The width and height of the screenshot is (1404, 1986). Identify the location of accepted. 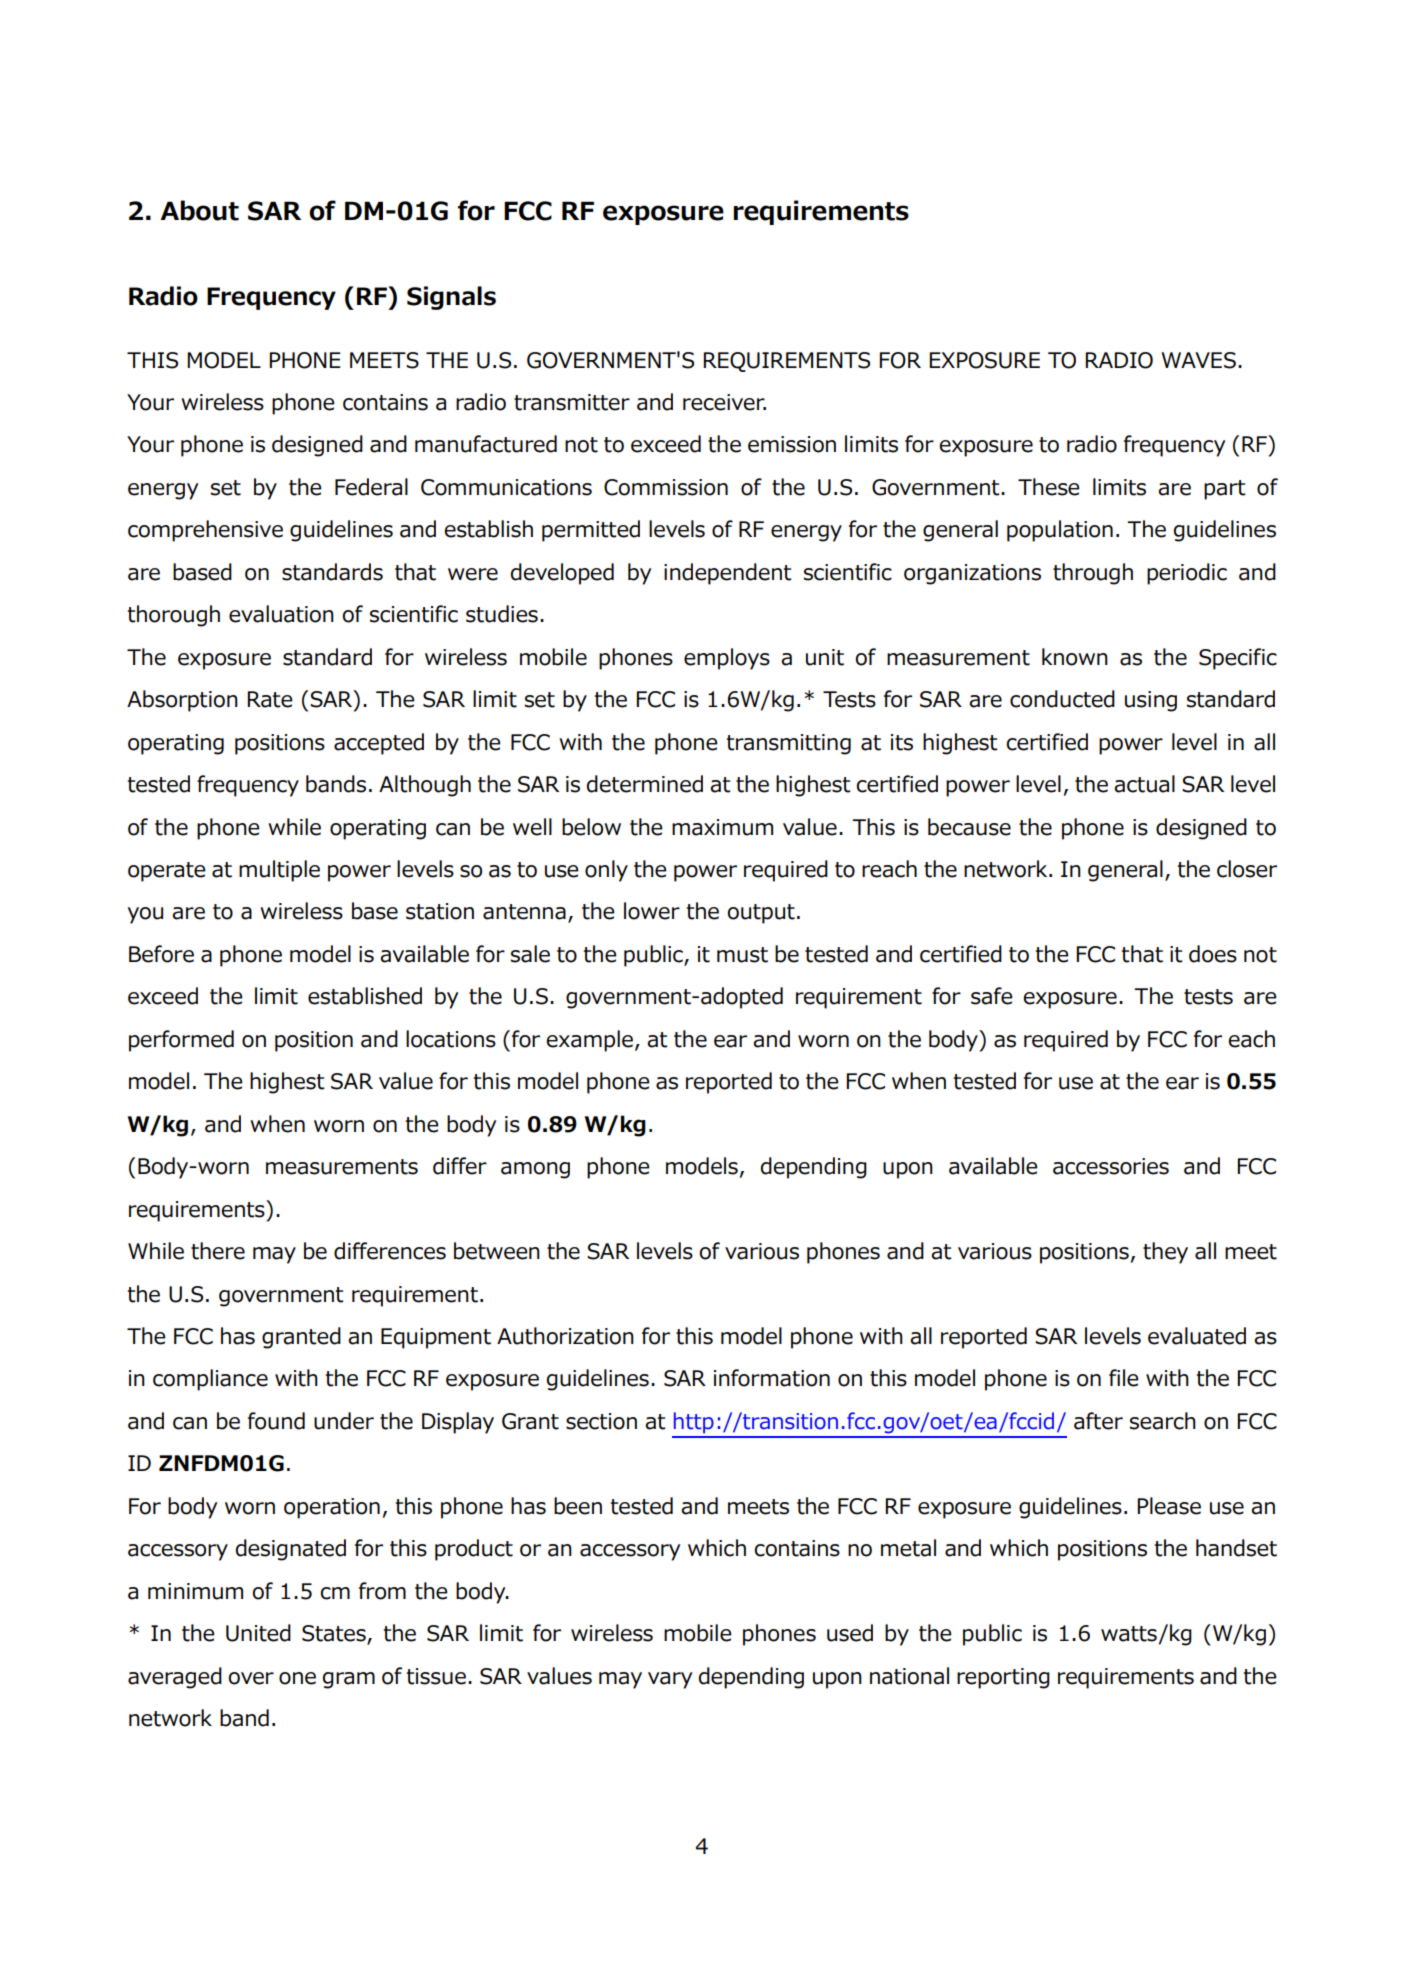
(379, 744).
